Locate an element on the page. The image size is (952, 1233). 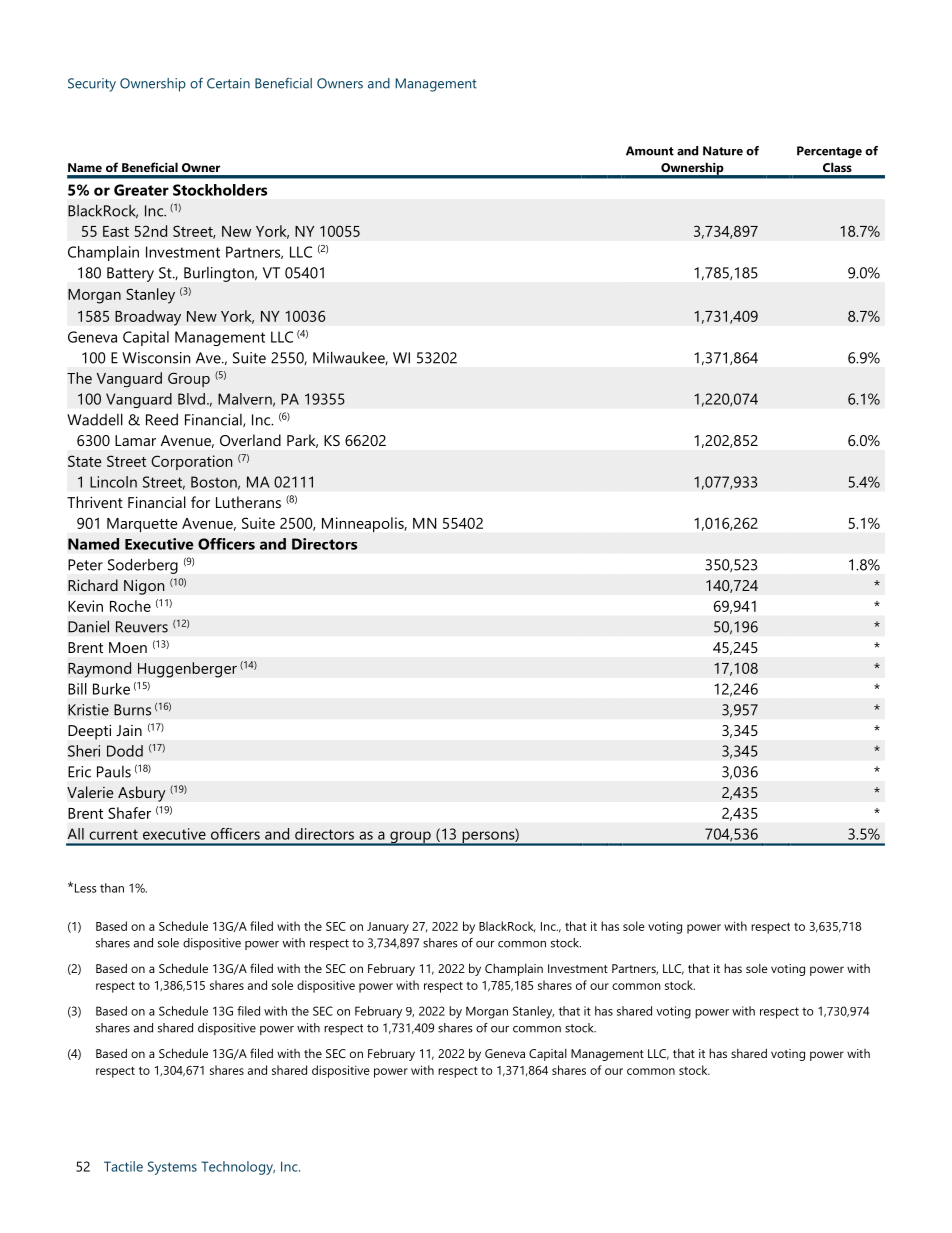
Systems is located at coordinates (172, 1168).
